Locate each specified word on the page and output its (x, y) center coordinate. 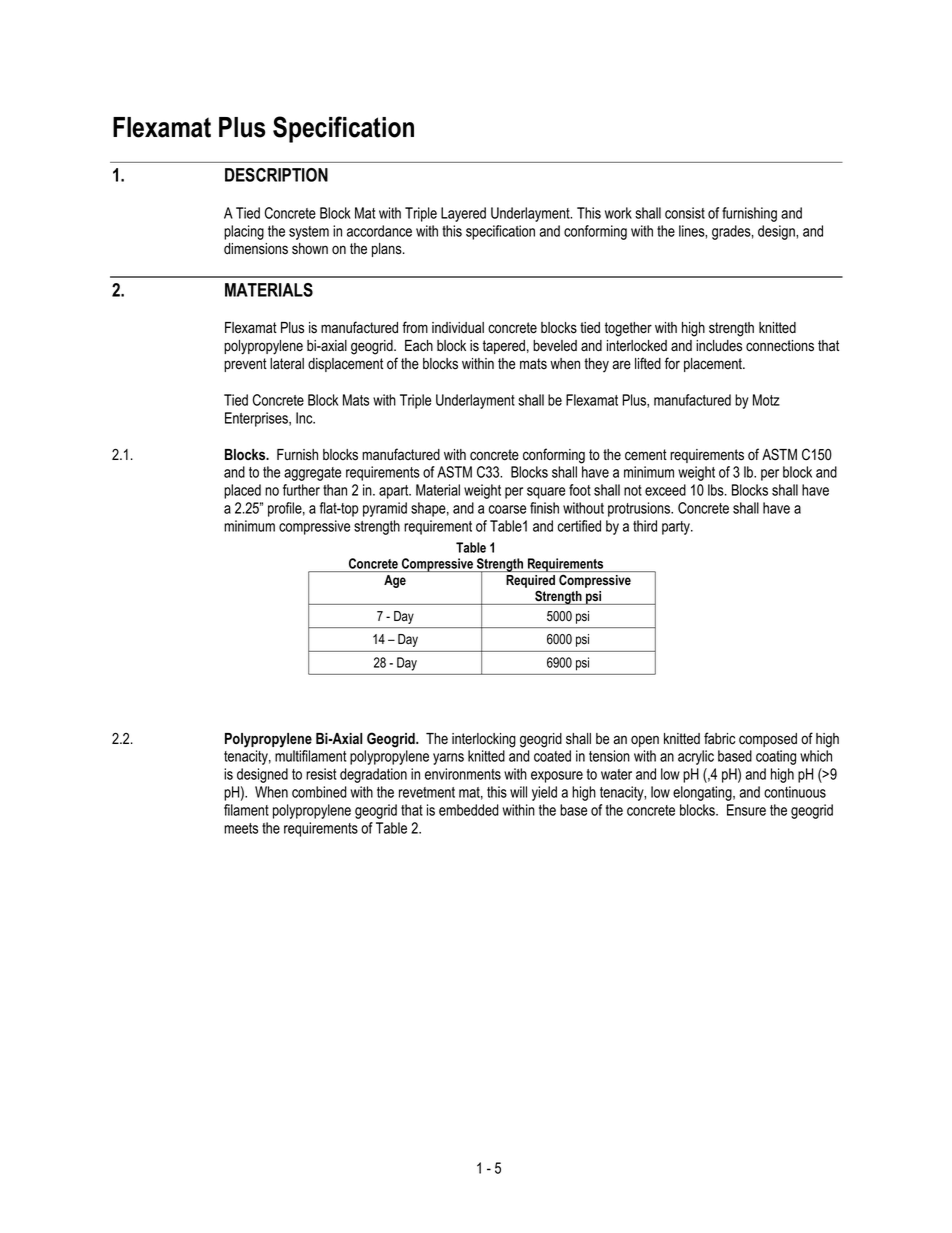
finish (544, 508)
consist (685, 213)
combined (319, 792)
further (301, 490)
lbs (717, 490)
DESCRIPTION (276, 175)
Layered (463, 214)
